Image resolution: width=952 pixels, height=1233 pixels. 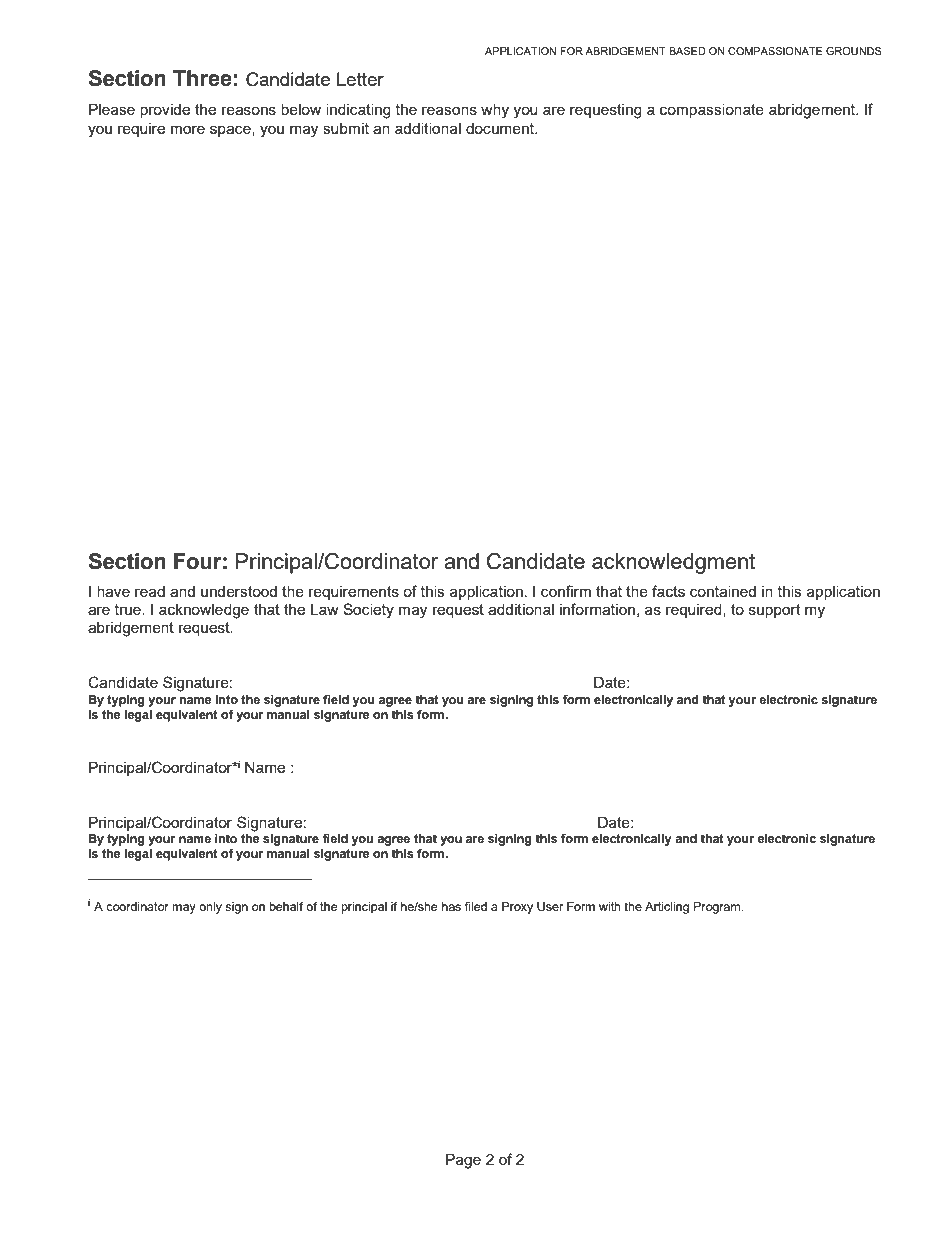 What do you see at coordinates (718, 908) in the image?
I see `Program` at bounding box center [718, 908].
